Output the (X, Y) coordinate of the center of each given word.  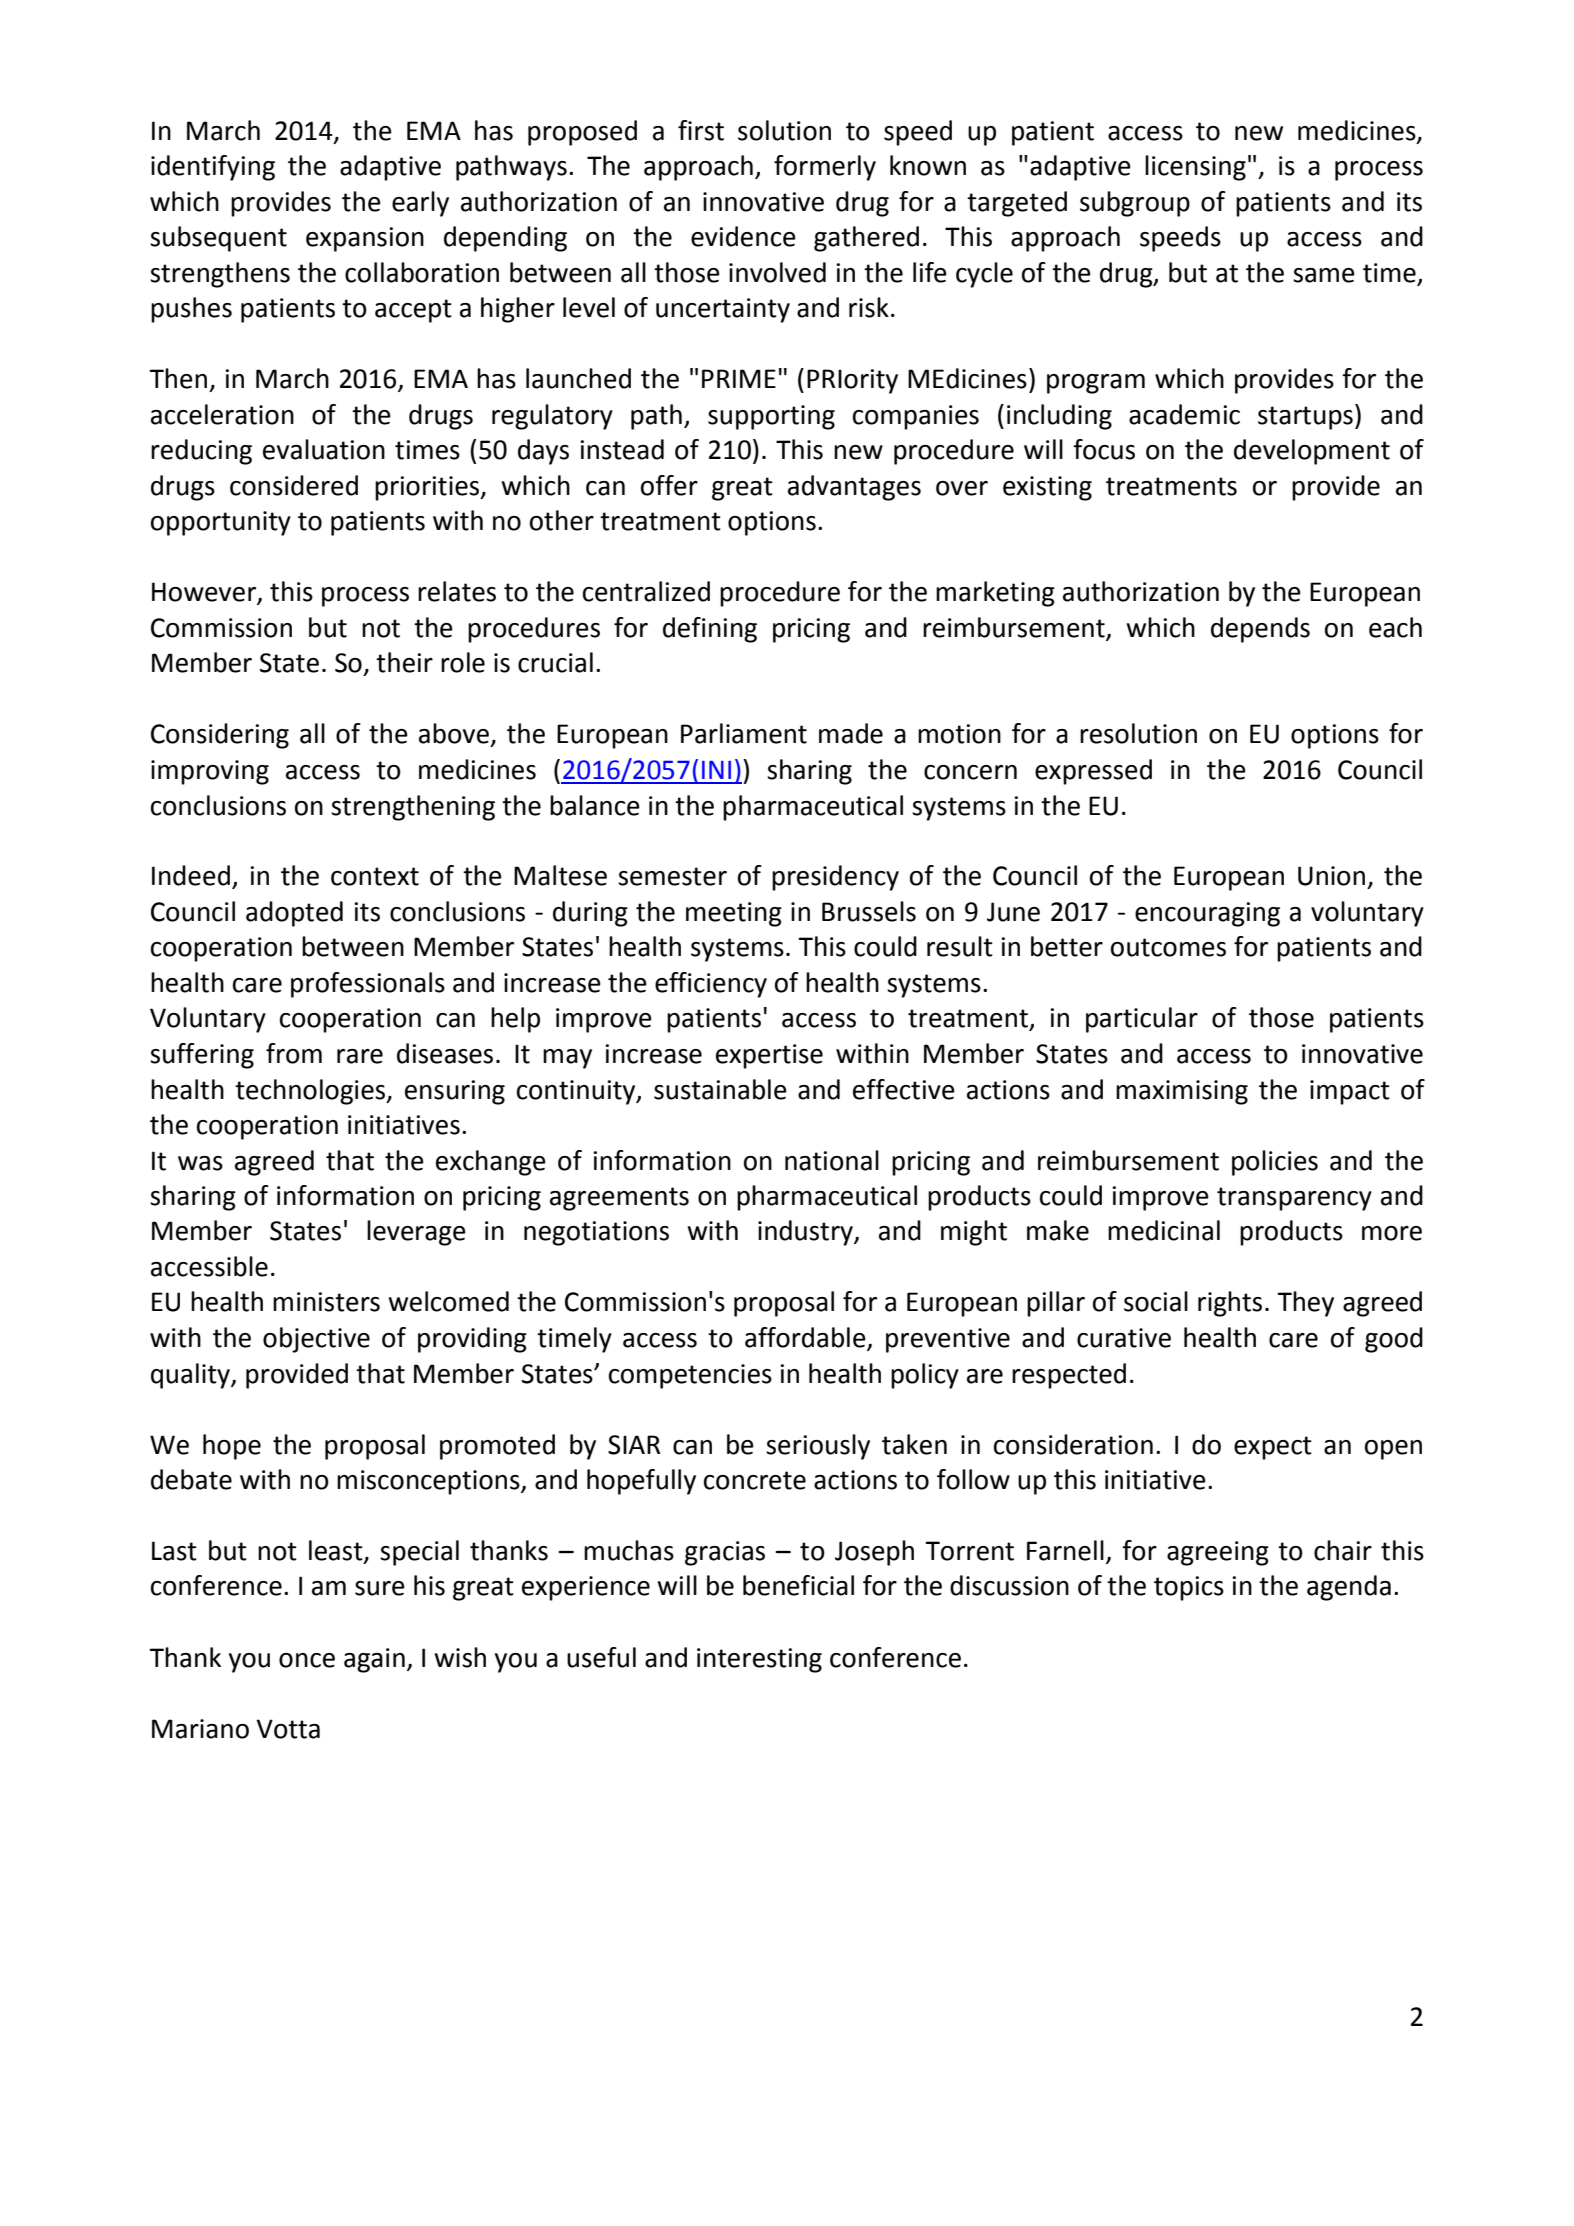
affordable (806, 1338)
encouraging (1207, 914)
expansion (365, 239)
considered (294, 485)
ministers (326, 1302)
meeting (734, 914)
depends (1260, 630)
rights (1230, 1304)
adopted (294, 914)
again (374, 1660)
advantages (854, 488)
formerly (825, 168)
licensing (1195, 168)
